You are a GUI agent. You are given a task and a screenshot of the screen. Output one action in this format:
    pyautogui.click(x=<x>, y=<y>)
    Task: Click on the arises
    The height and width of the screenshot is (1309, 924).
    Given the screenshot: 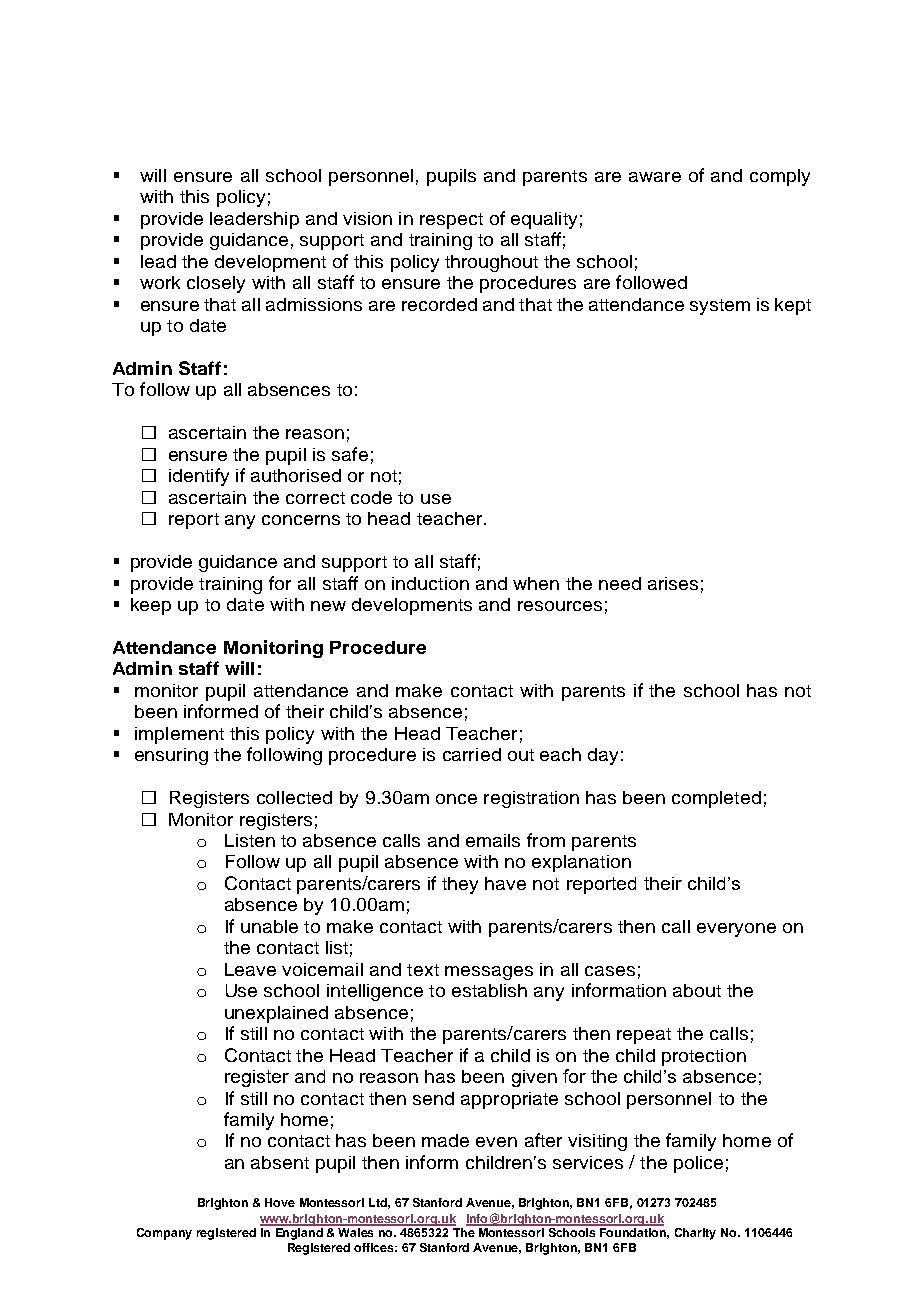 What is the action you would take?
    pyautogui.click(x=673, y=583)
